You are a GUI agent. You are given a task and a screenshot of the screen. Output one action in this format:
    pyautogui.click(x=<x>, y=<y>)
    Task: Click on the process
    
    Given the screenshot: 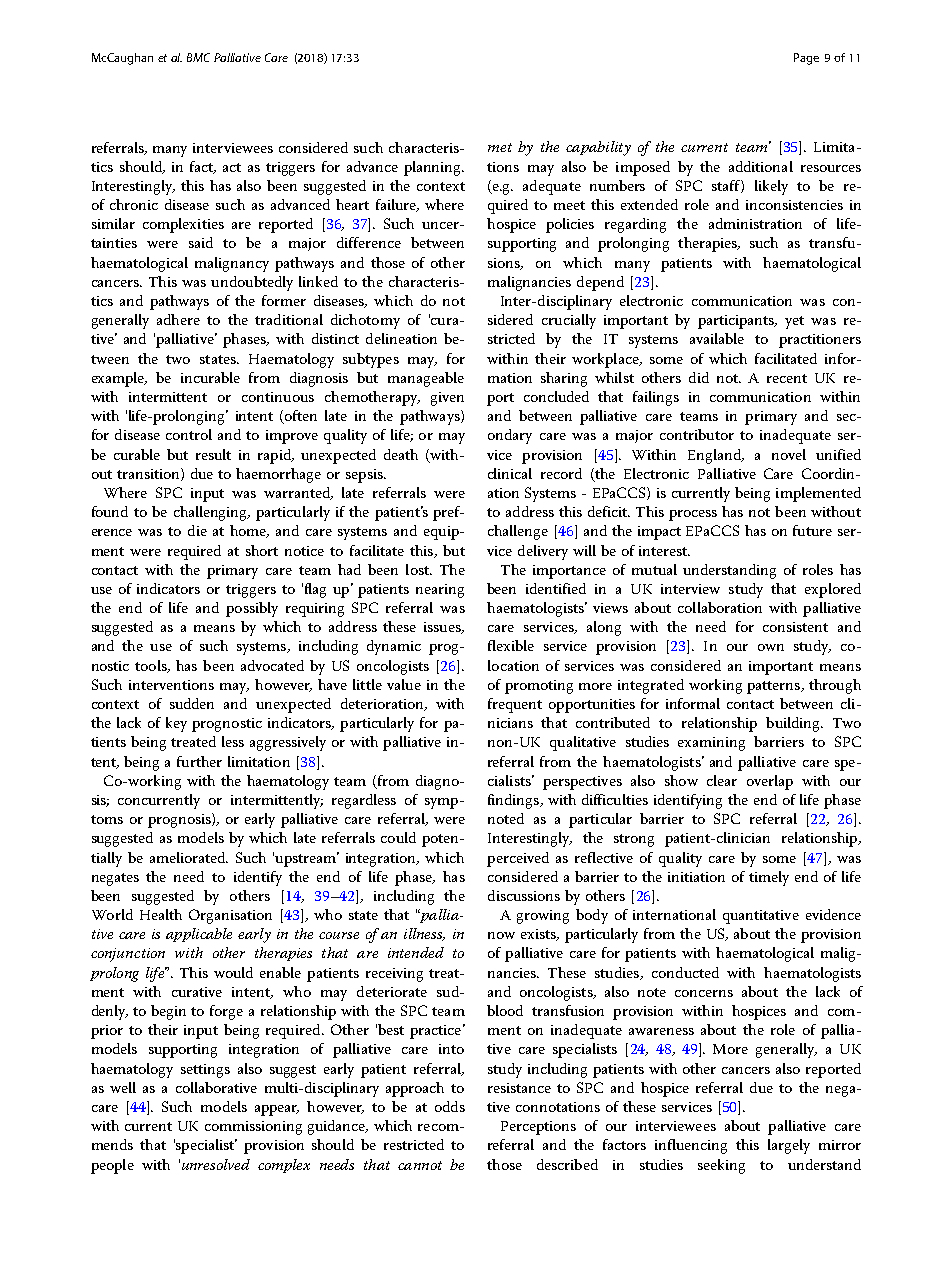 What is the action you would take?
    pyautogui.click(x=693, y=515)
